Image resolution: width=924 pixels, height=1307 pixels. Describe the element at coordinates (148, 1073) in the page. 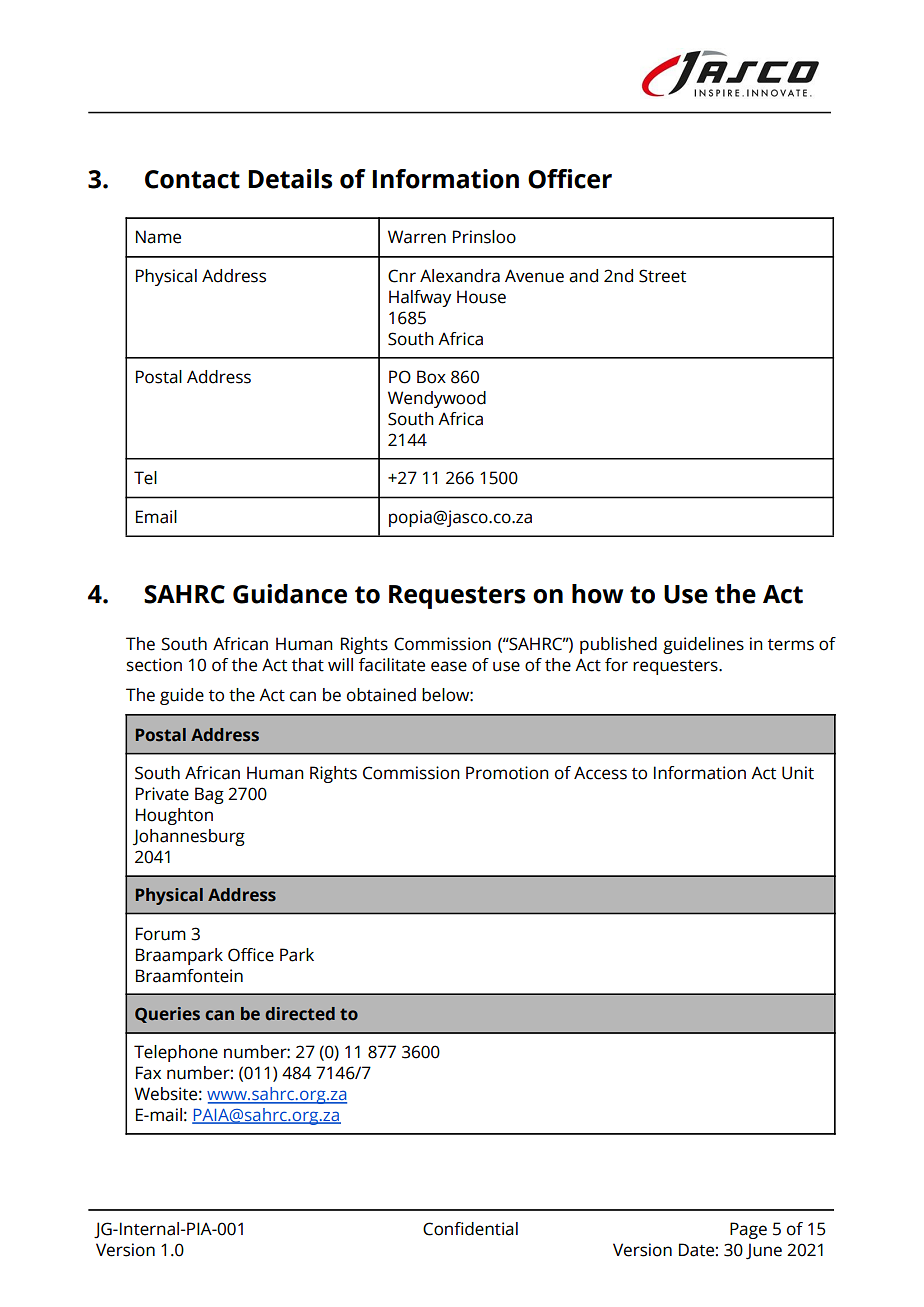

I see `Fax` at that location.
